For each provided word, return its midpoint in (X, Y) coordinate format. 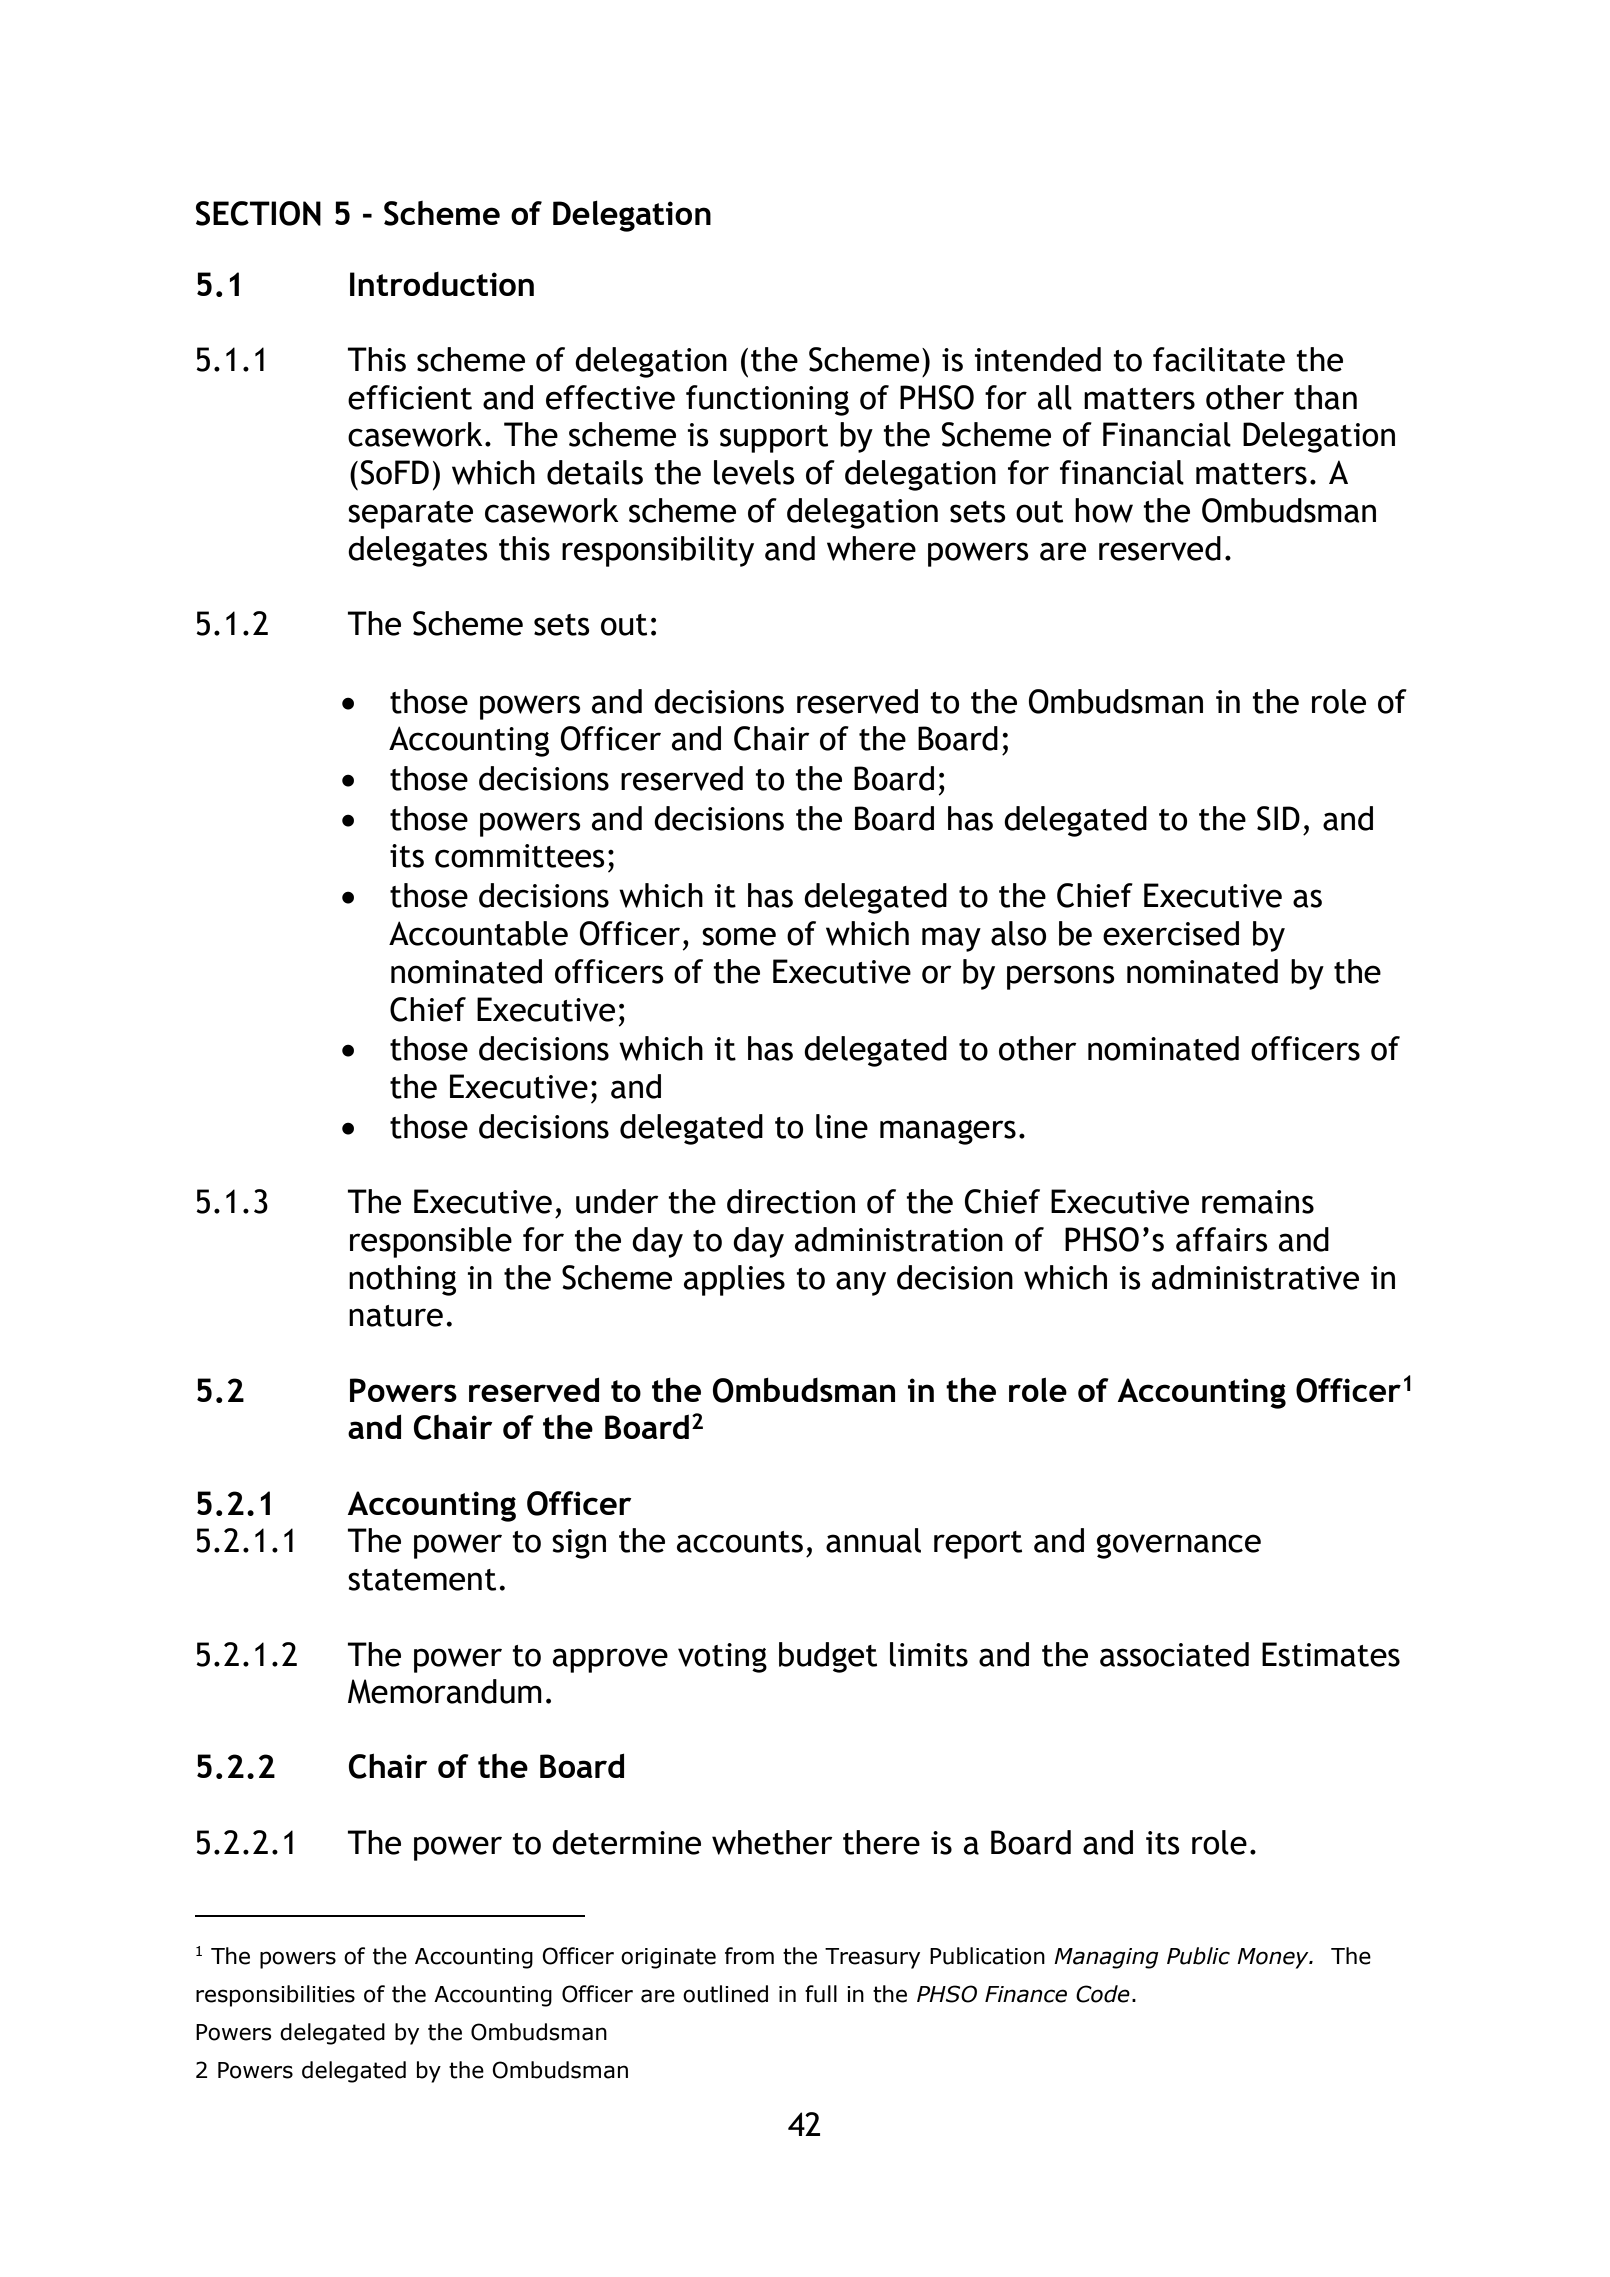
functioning (767, 400)
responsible (431, 1242)
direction (791, 1201)
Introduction (442, 284)
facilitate (1219, 359)
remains (1258, 1202)
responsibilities (275, 1996)
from (749, 1956)
